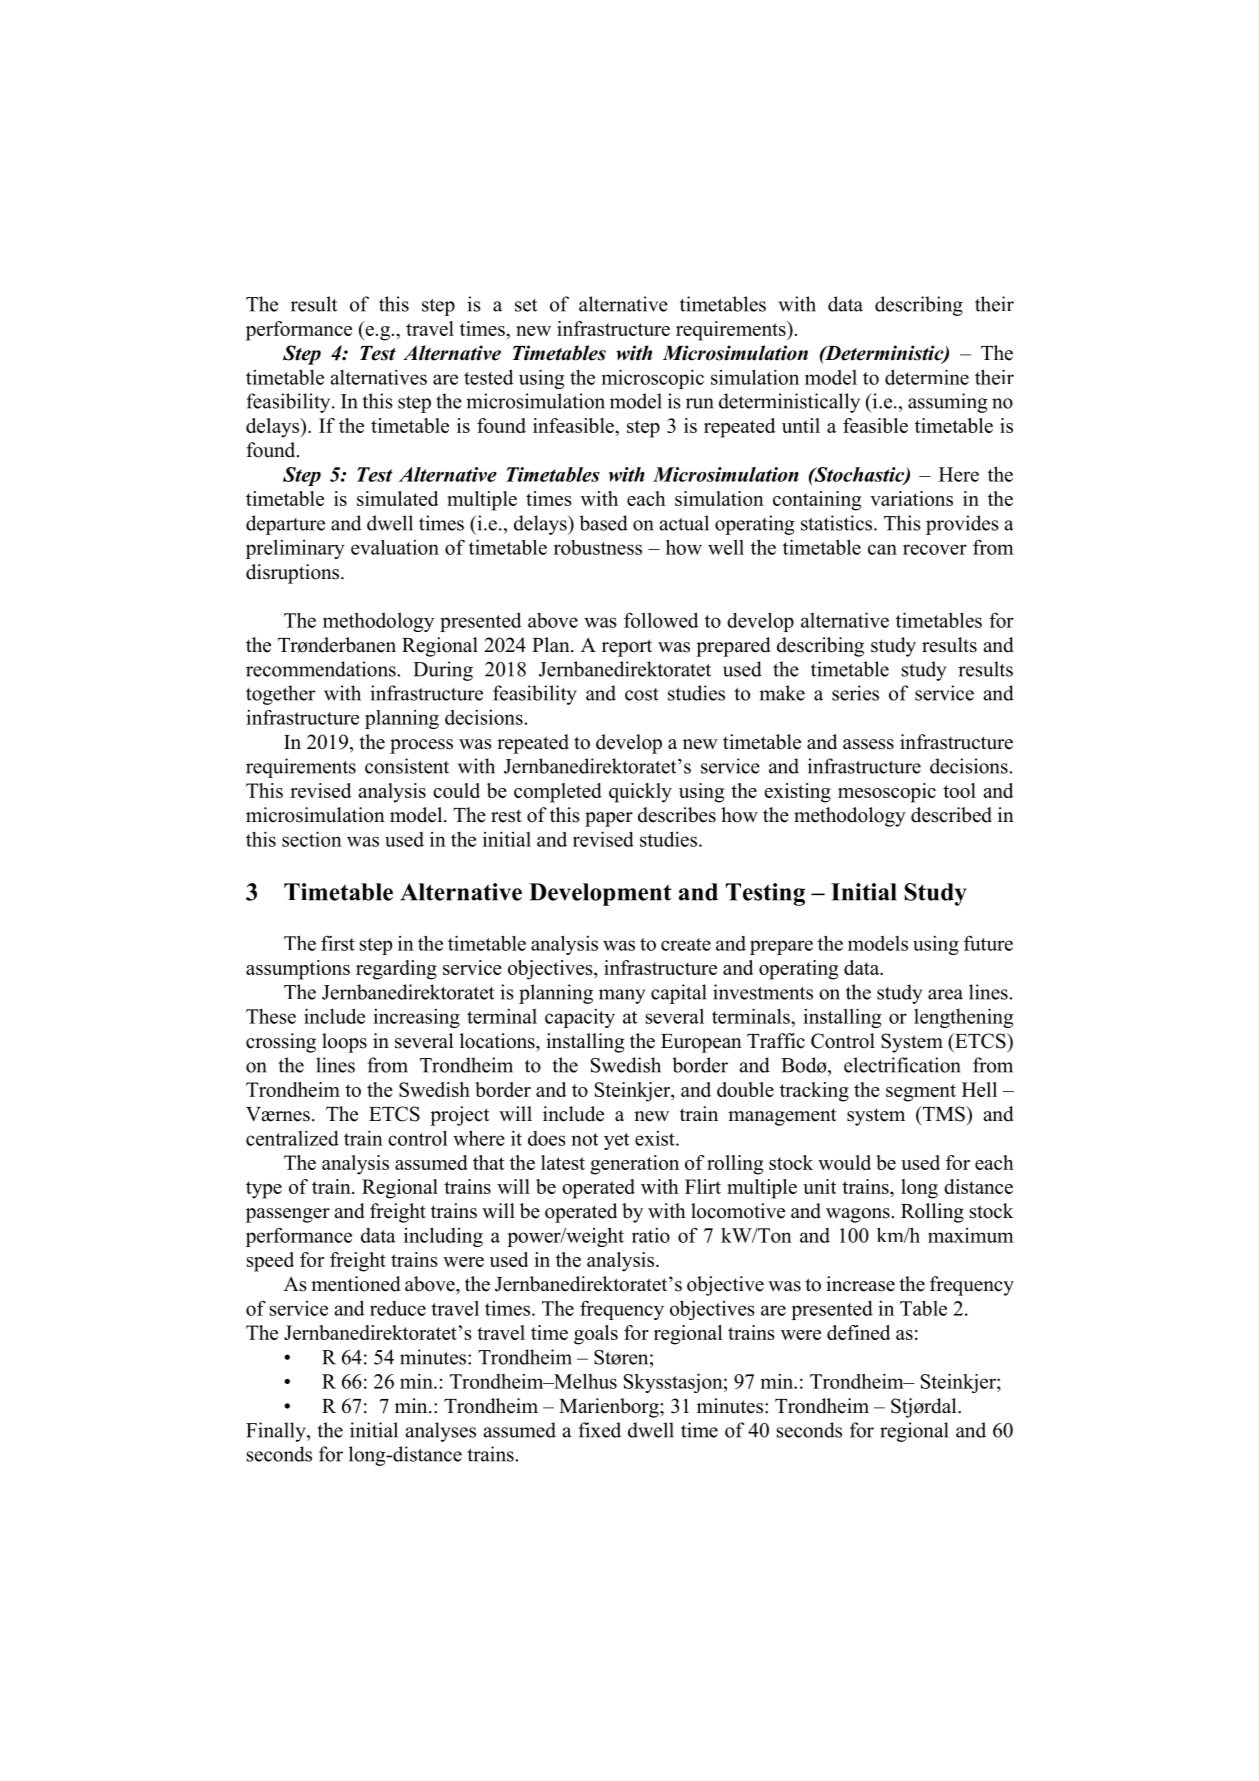  Describe the element at coordinates (902, 1065) in the image. I see `electrification` at that location.
